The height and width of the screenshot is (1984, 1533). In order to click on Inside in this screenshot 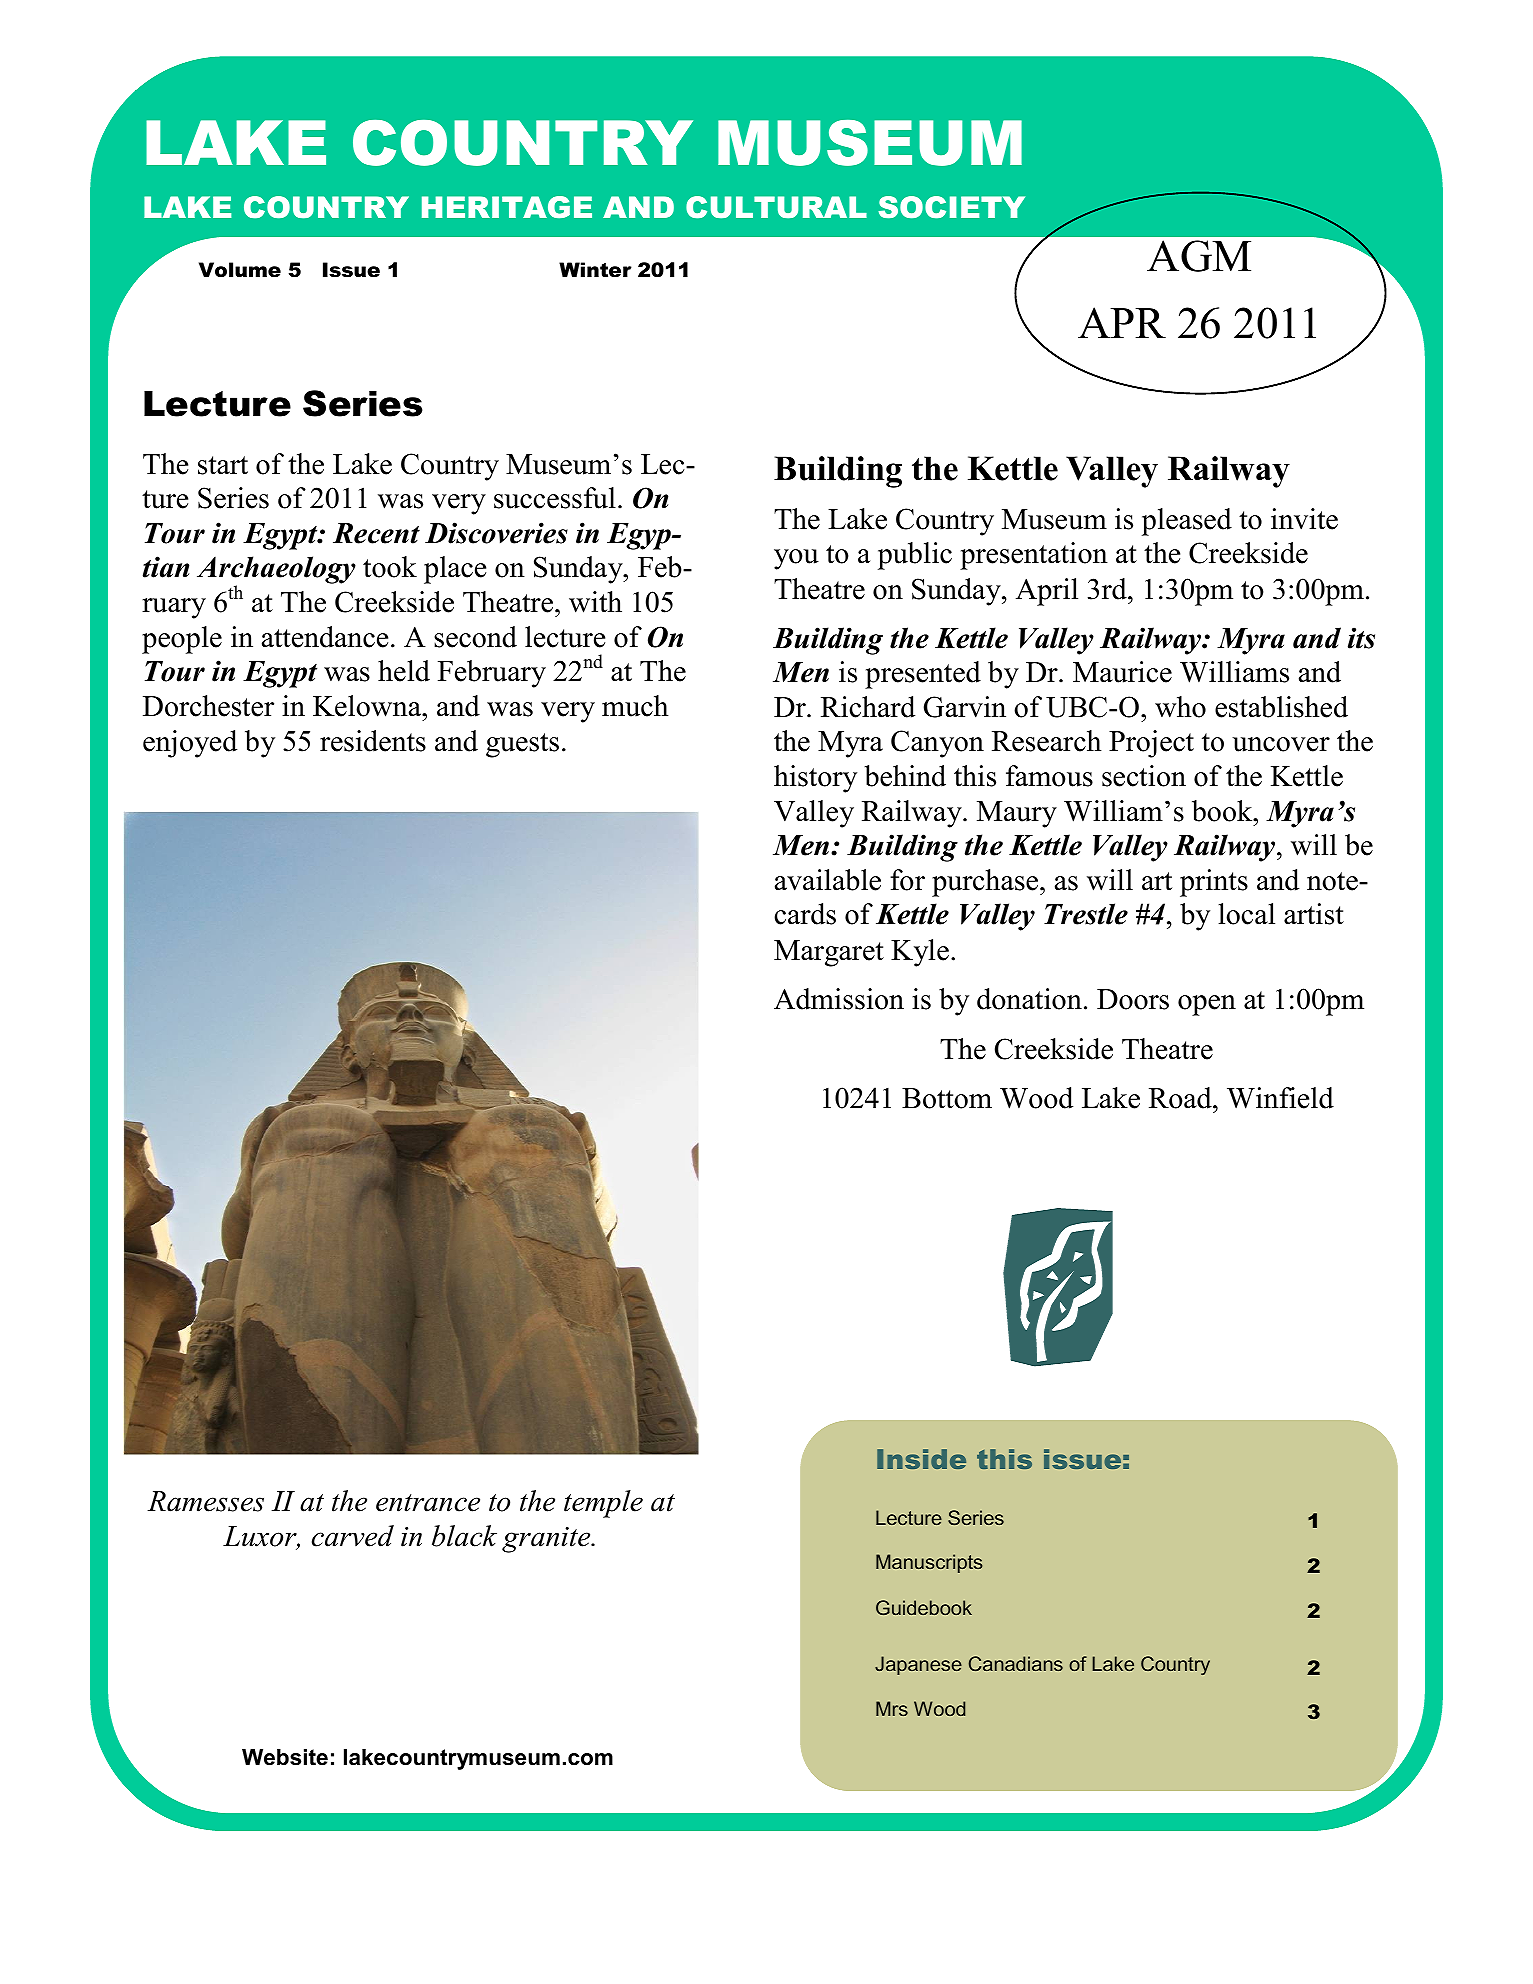, I will do `click(921, 1459)`.
